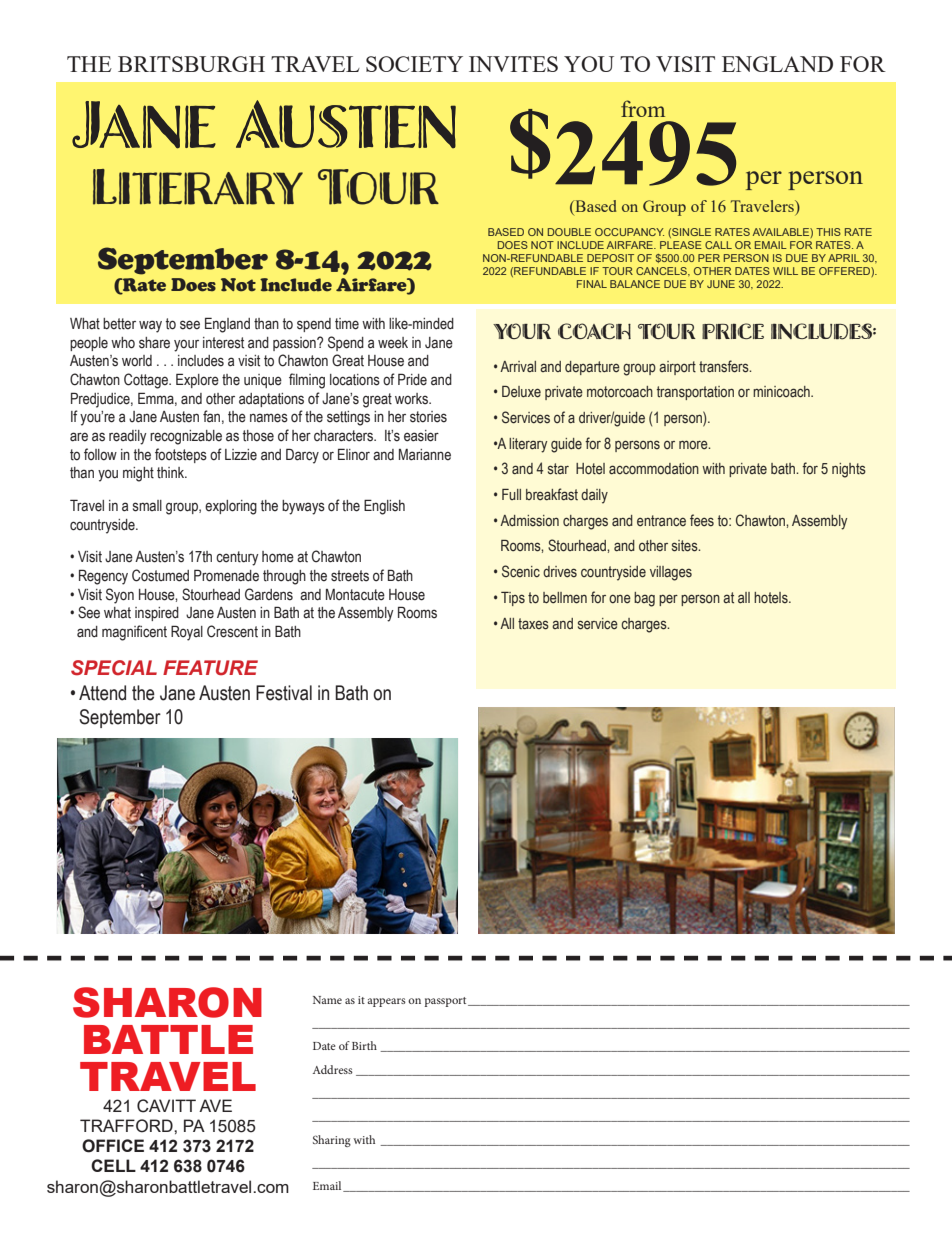  What do you see at coordinates (425, 455) in the screenshot?
I see `Marianne` at bounding box center [425, 455].
